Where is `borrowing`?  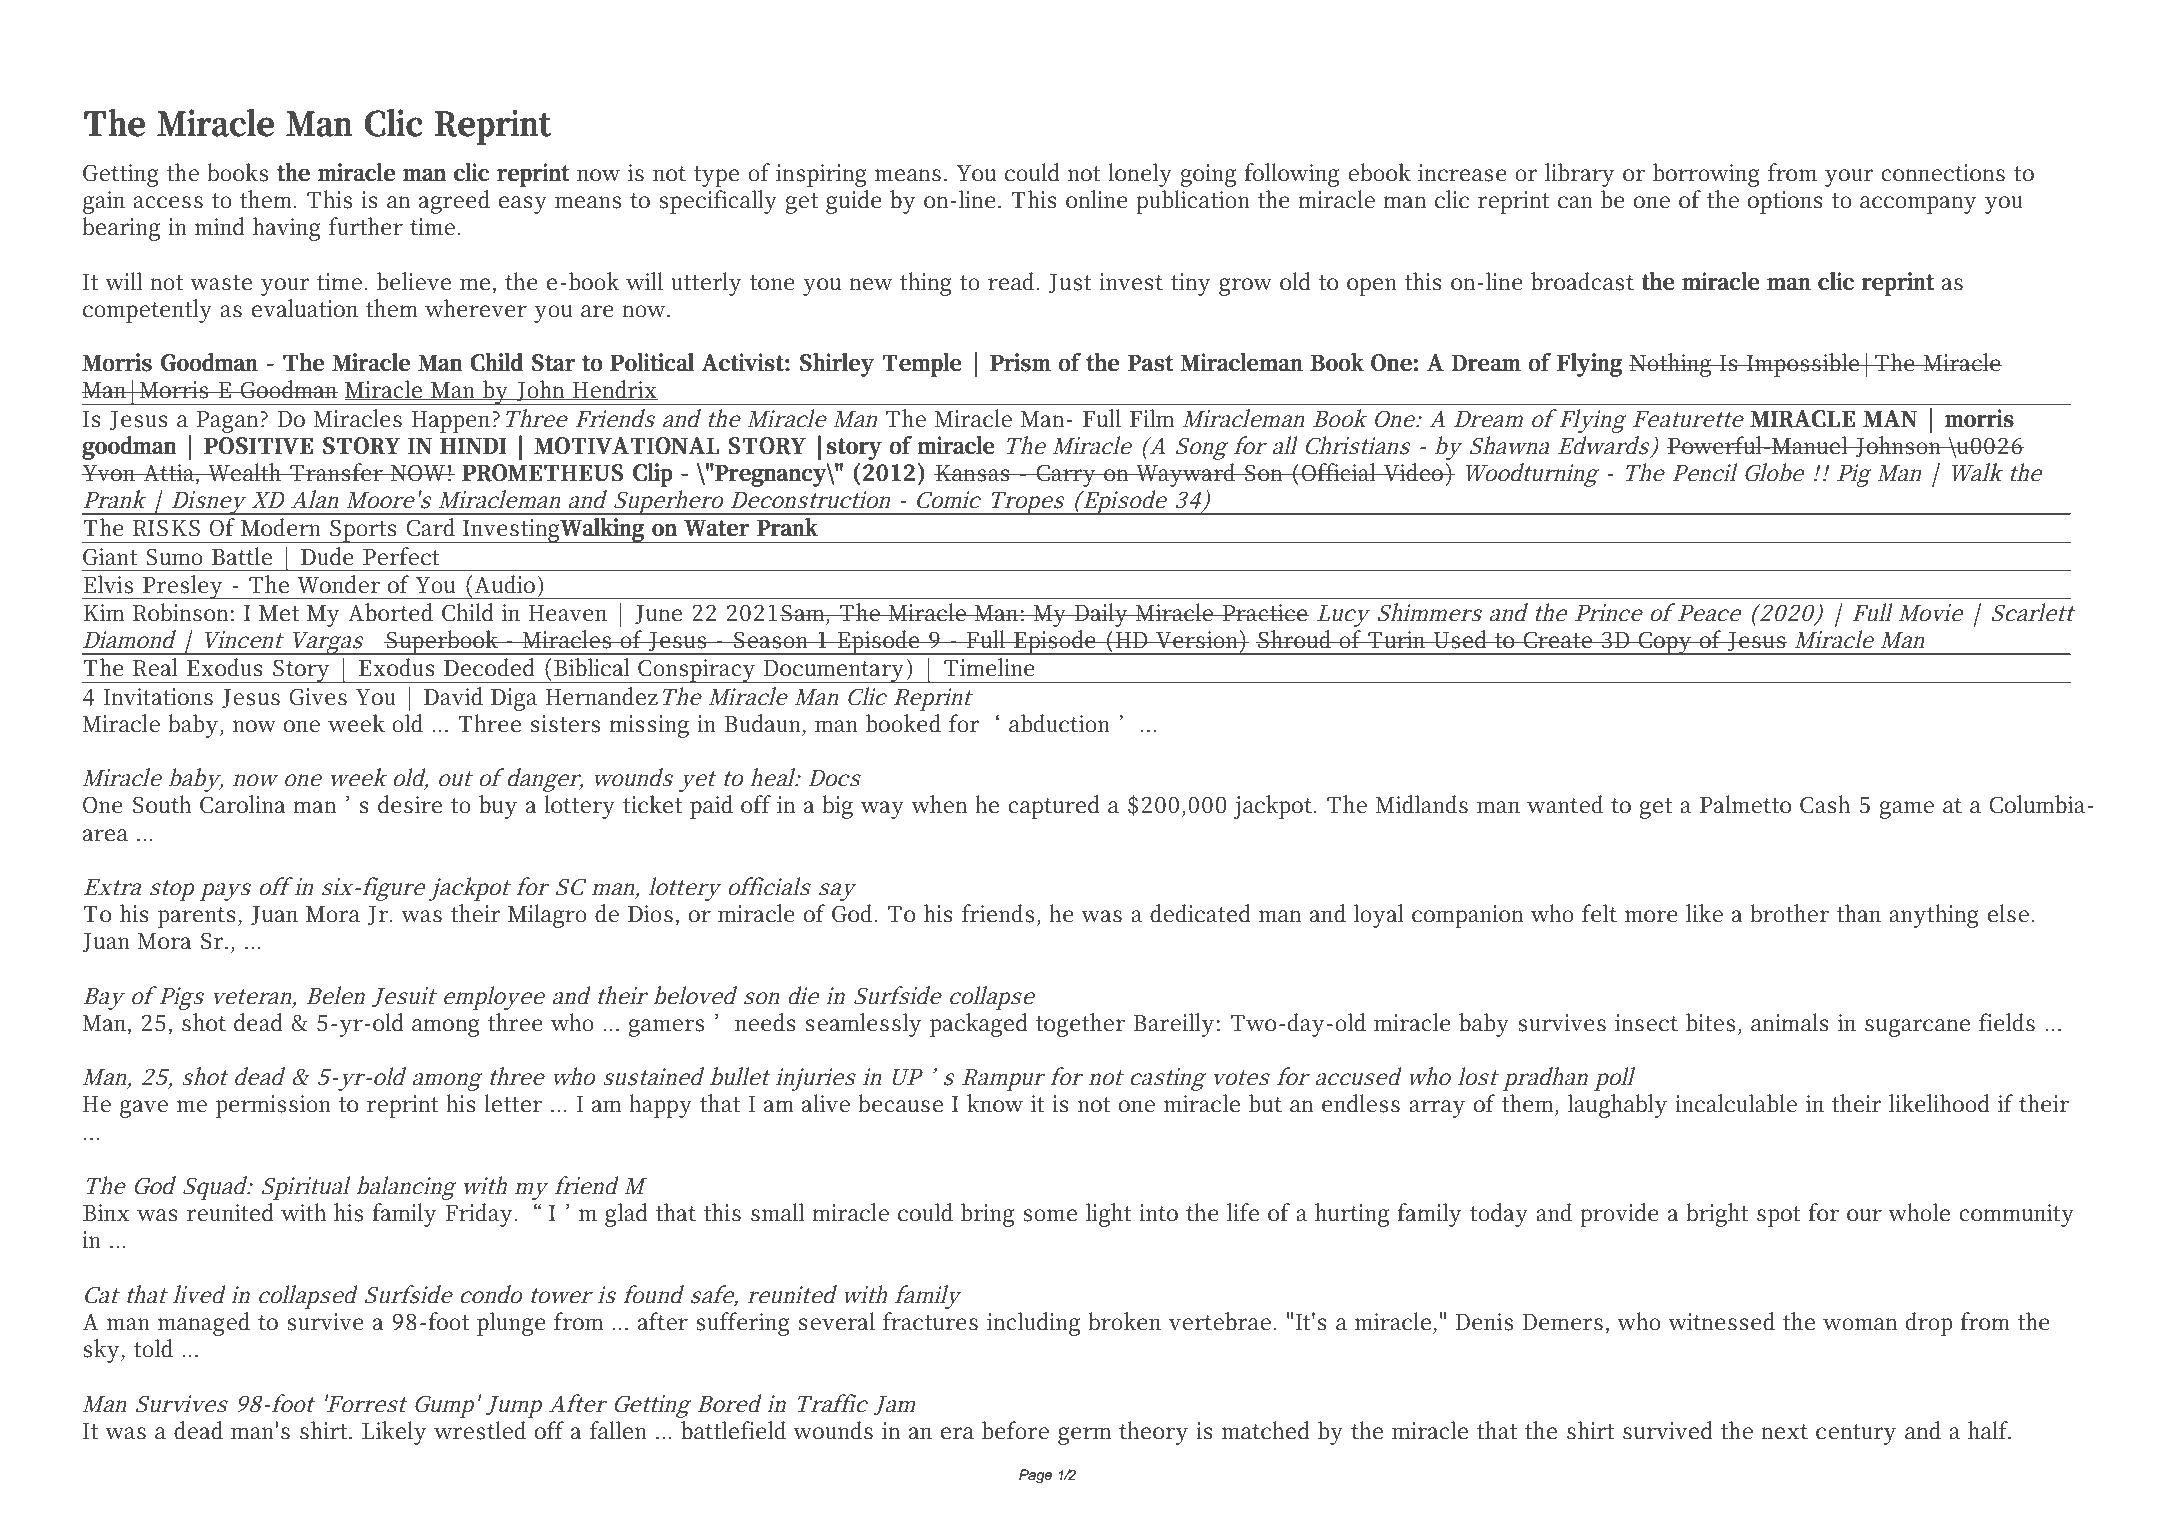
borrowing is located at coordinates (1706, 175).
